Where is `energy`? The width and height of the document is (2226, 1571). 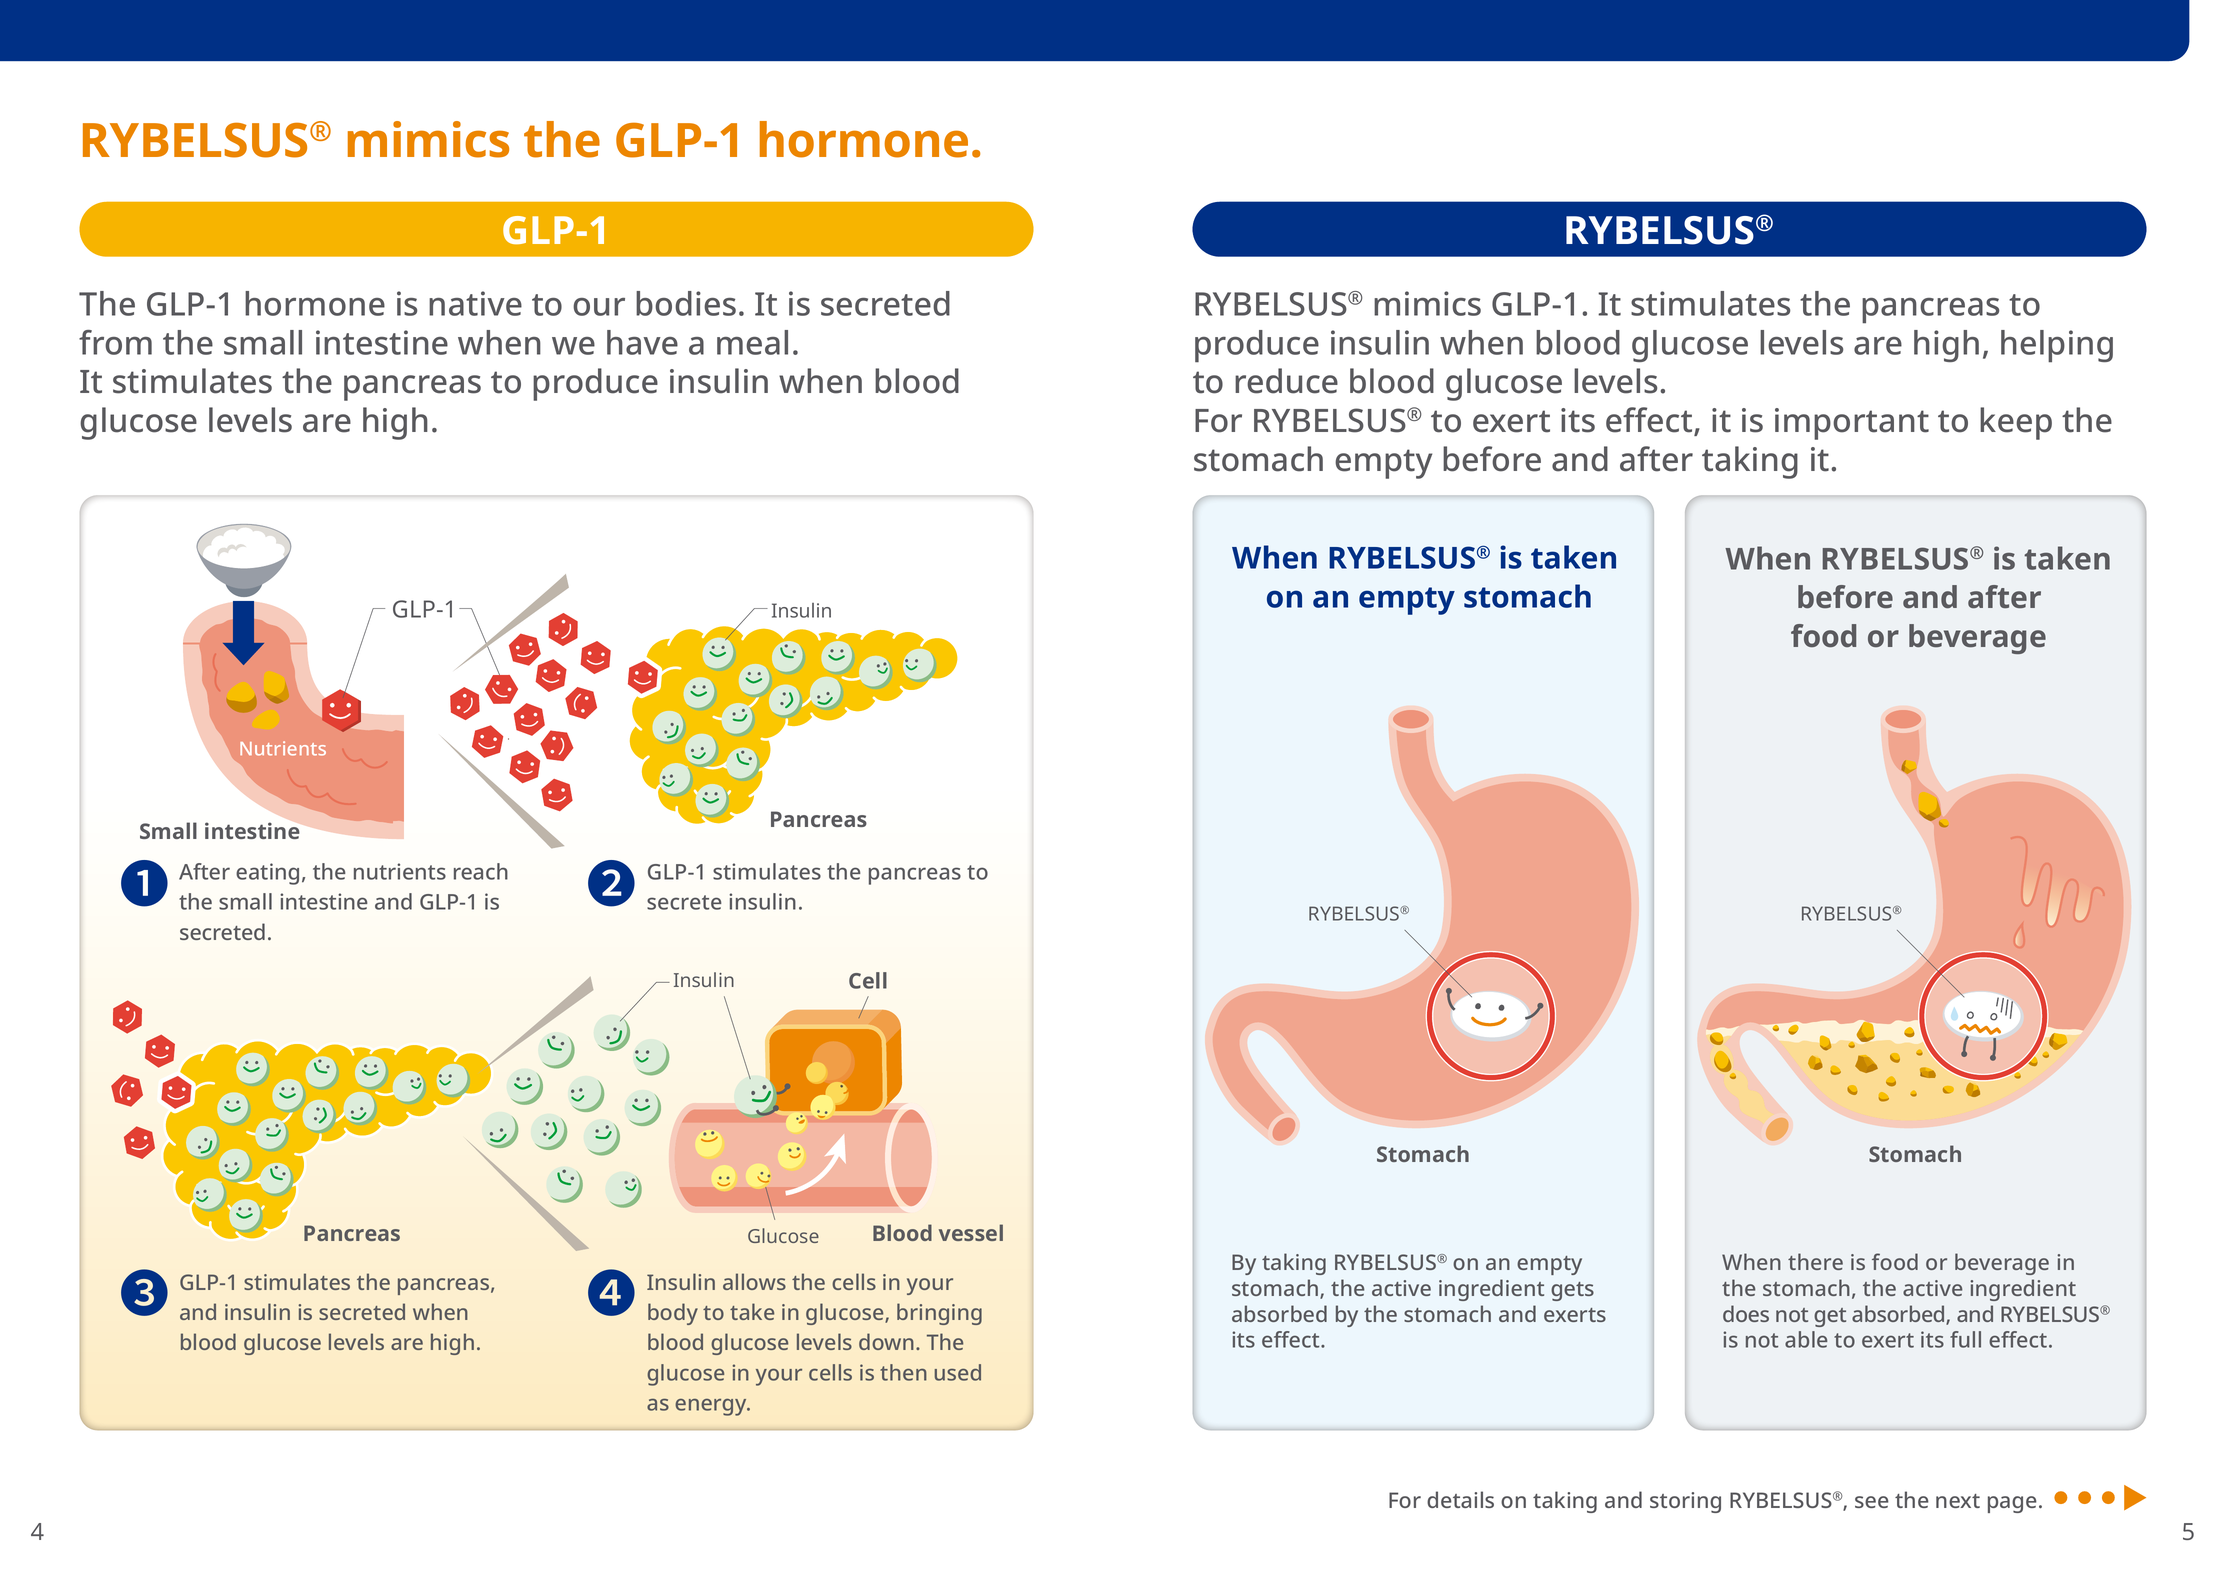 energy is located at coordinates (712, 1407).
